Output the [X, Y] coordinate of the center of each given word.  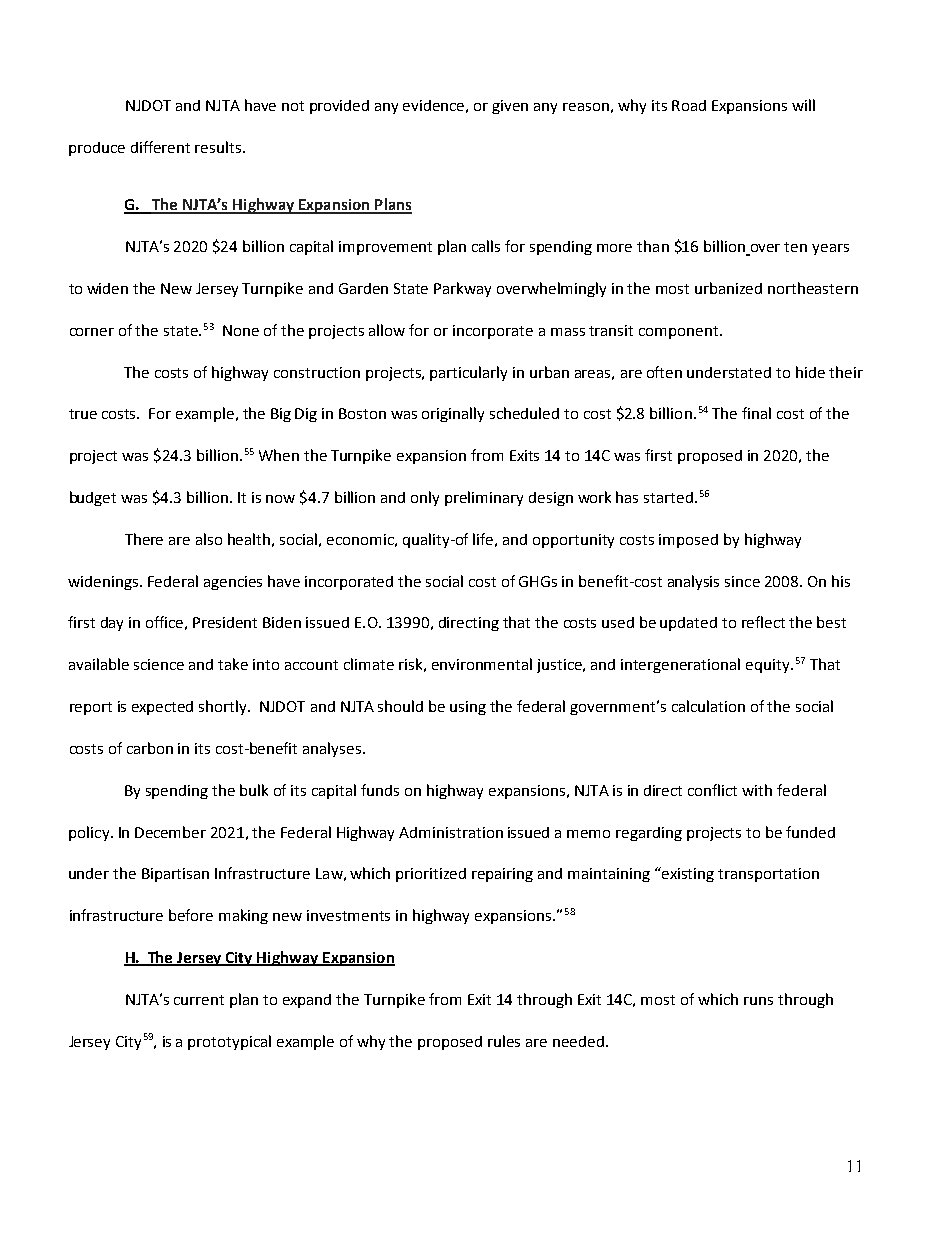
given [510, 107]
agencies [233, 583]
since [742, 581]
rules [504, 1041]
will [803, 105]
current [199, 1000]
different [160, 147]
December [170, 832]
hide [810, 372]
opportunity [573, 541]
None [241, 330]
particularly [468, 373]
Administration [451, 832]
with [757, 790]
